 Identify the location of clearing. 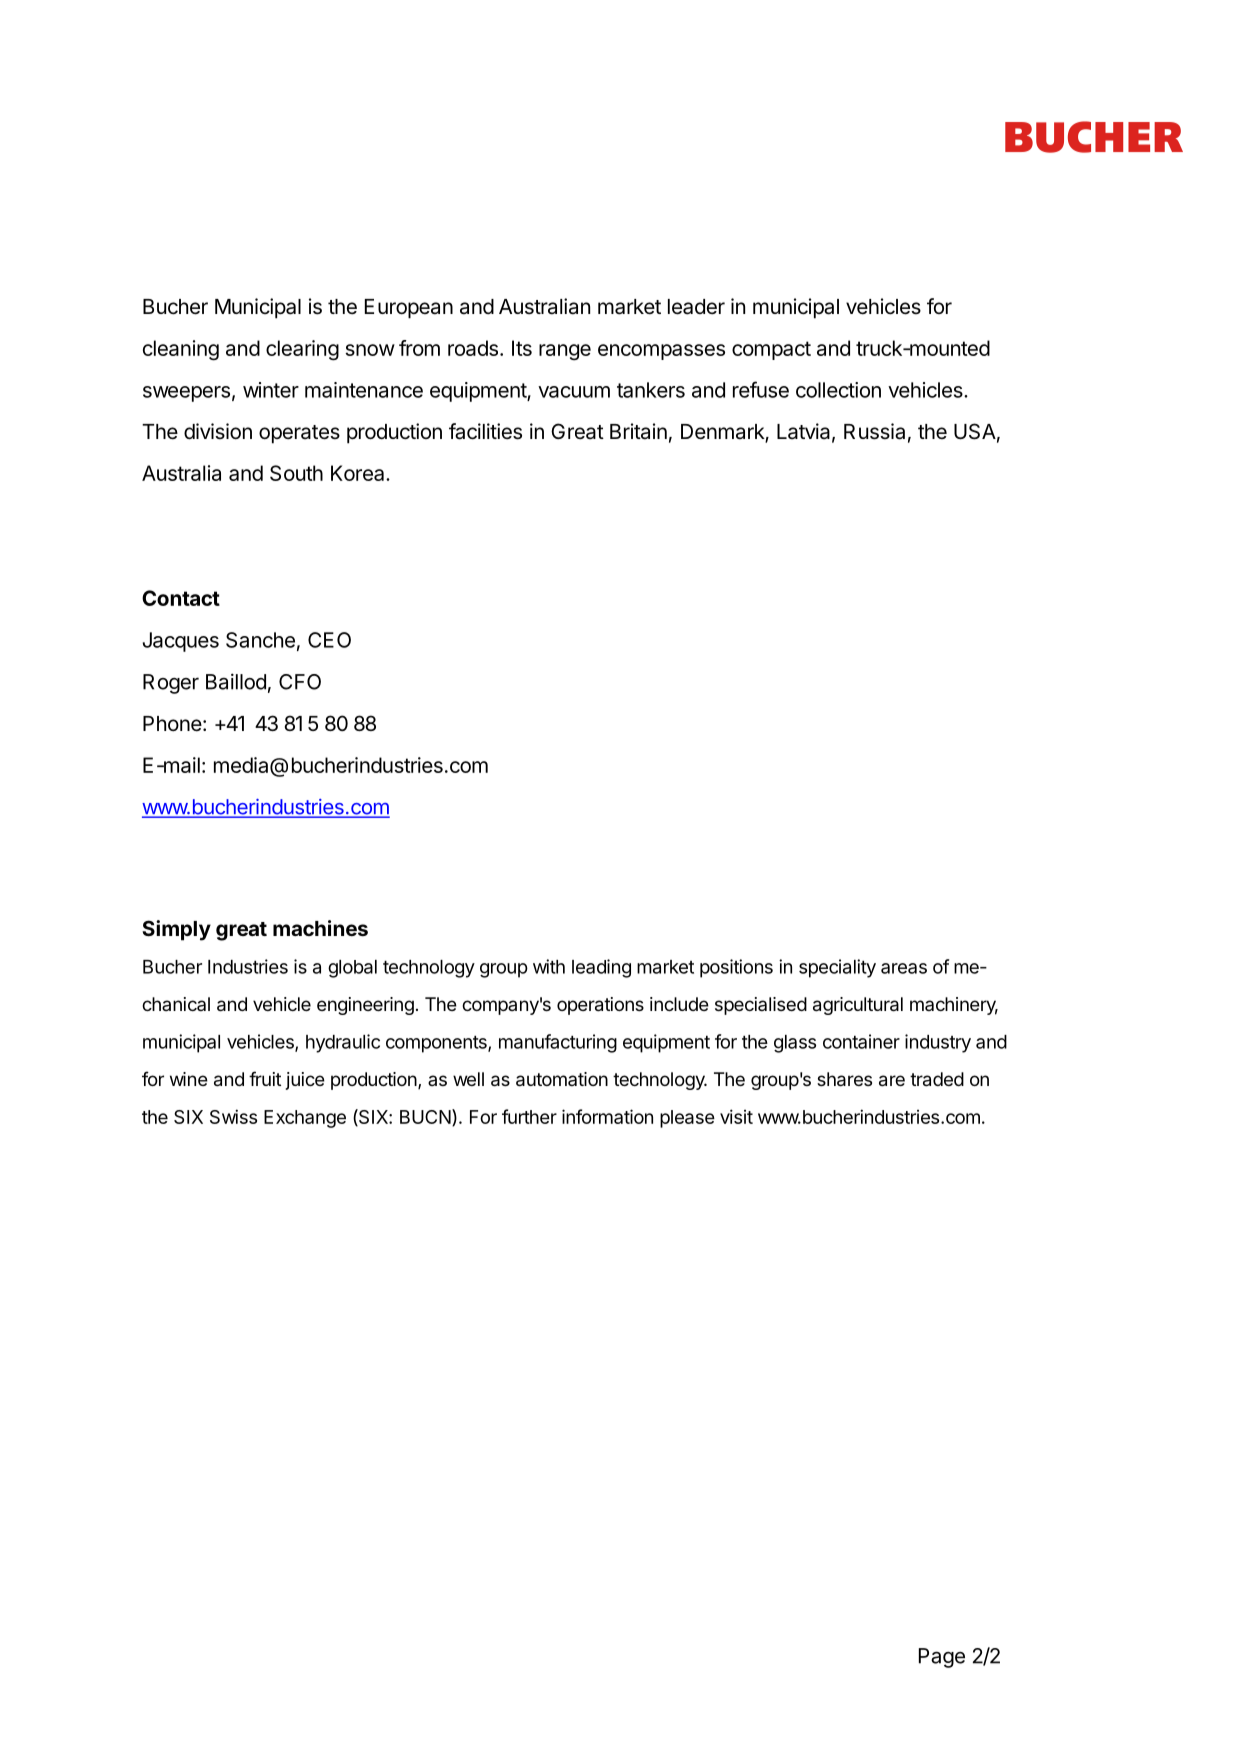
(302, 350).
